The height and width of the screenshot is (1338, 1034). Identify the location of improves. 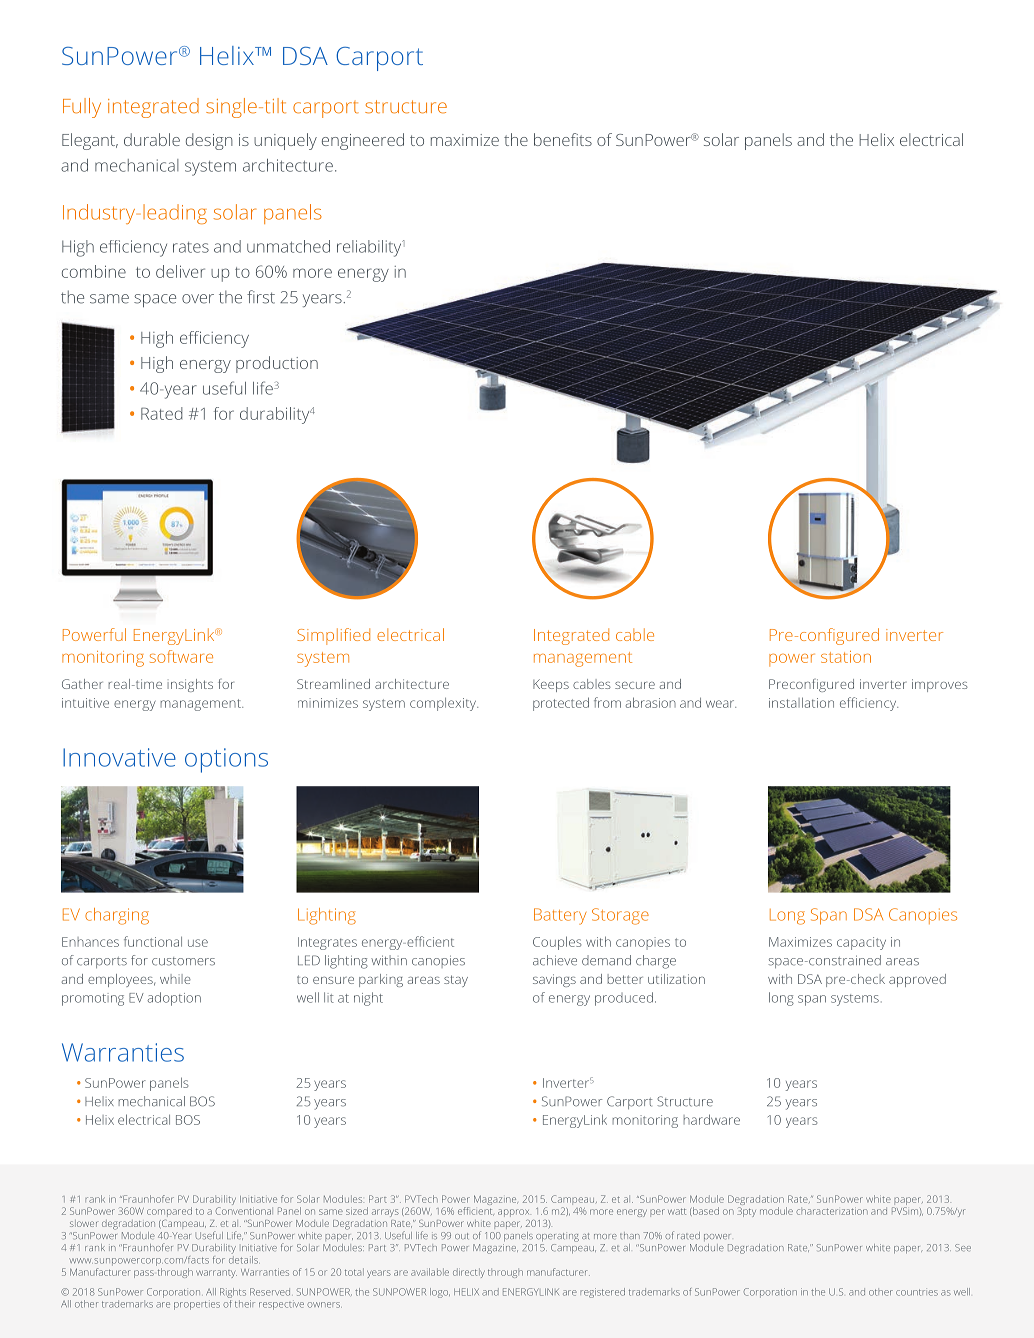
(940, 685).
